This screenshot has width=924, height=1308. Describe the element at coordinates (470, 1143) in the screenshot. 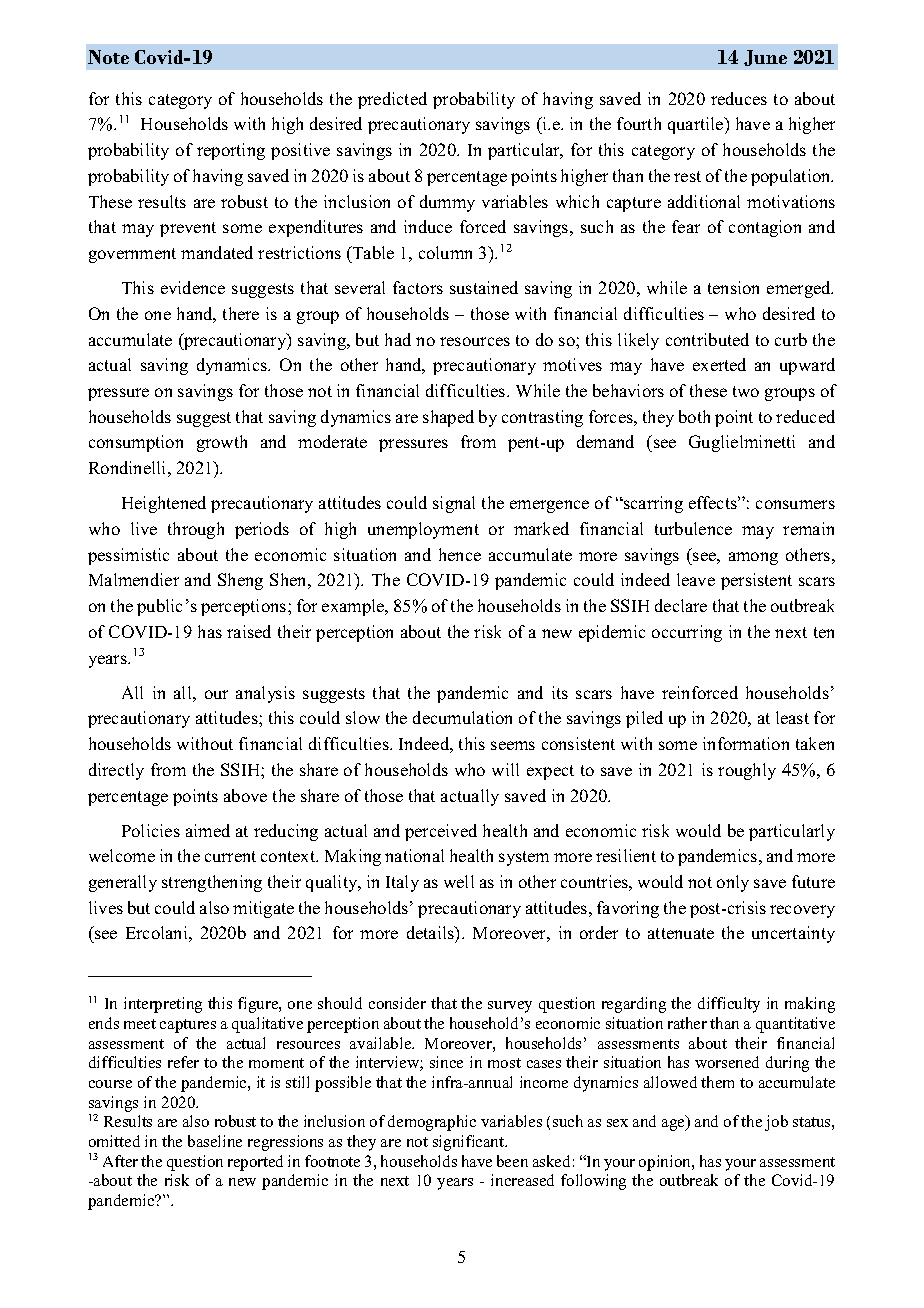

I see `significant` at that location.
